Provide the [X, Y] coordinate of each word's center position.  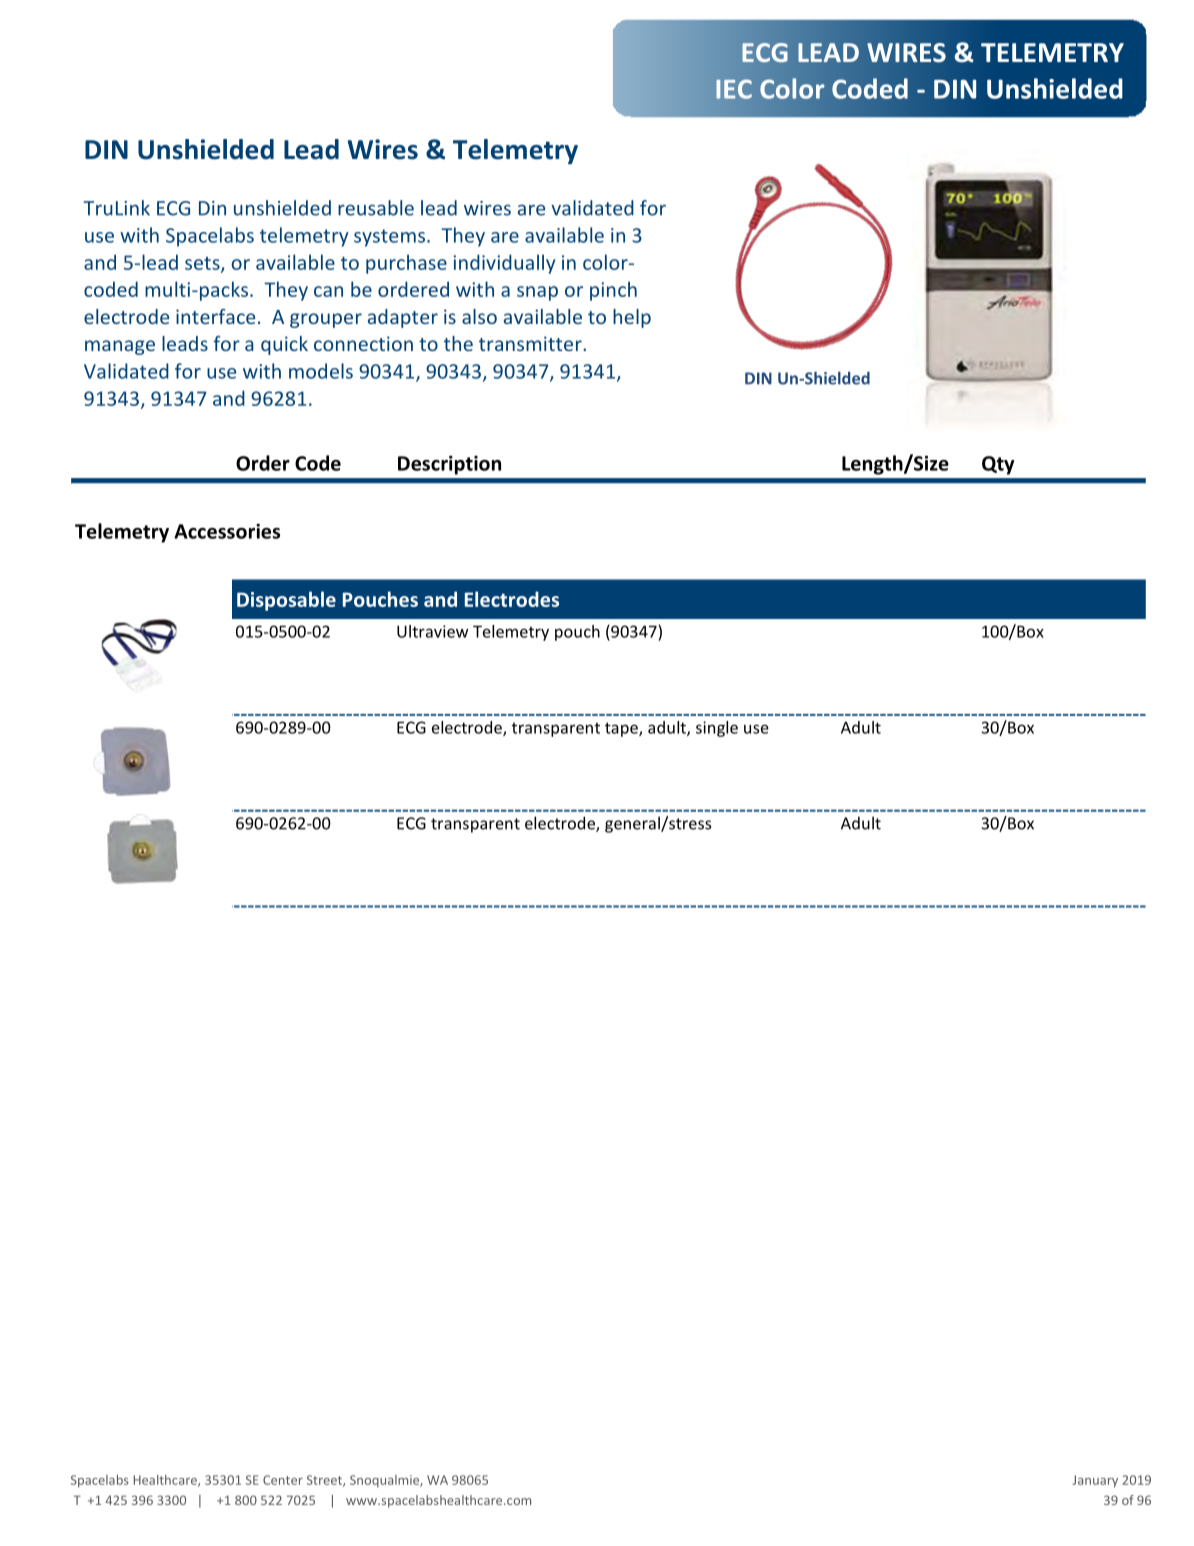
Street [325, 1481]
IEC [734, 89]
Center [283, 1480]
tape [622, 729]
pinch [613, 291]
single [717, 729]
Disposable [286, 601]
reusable [376, 208]
